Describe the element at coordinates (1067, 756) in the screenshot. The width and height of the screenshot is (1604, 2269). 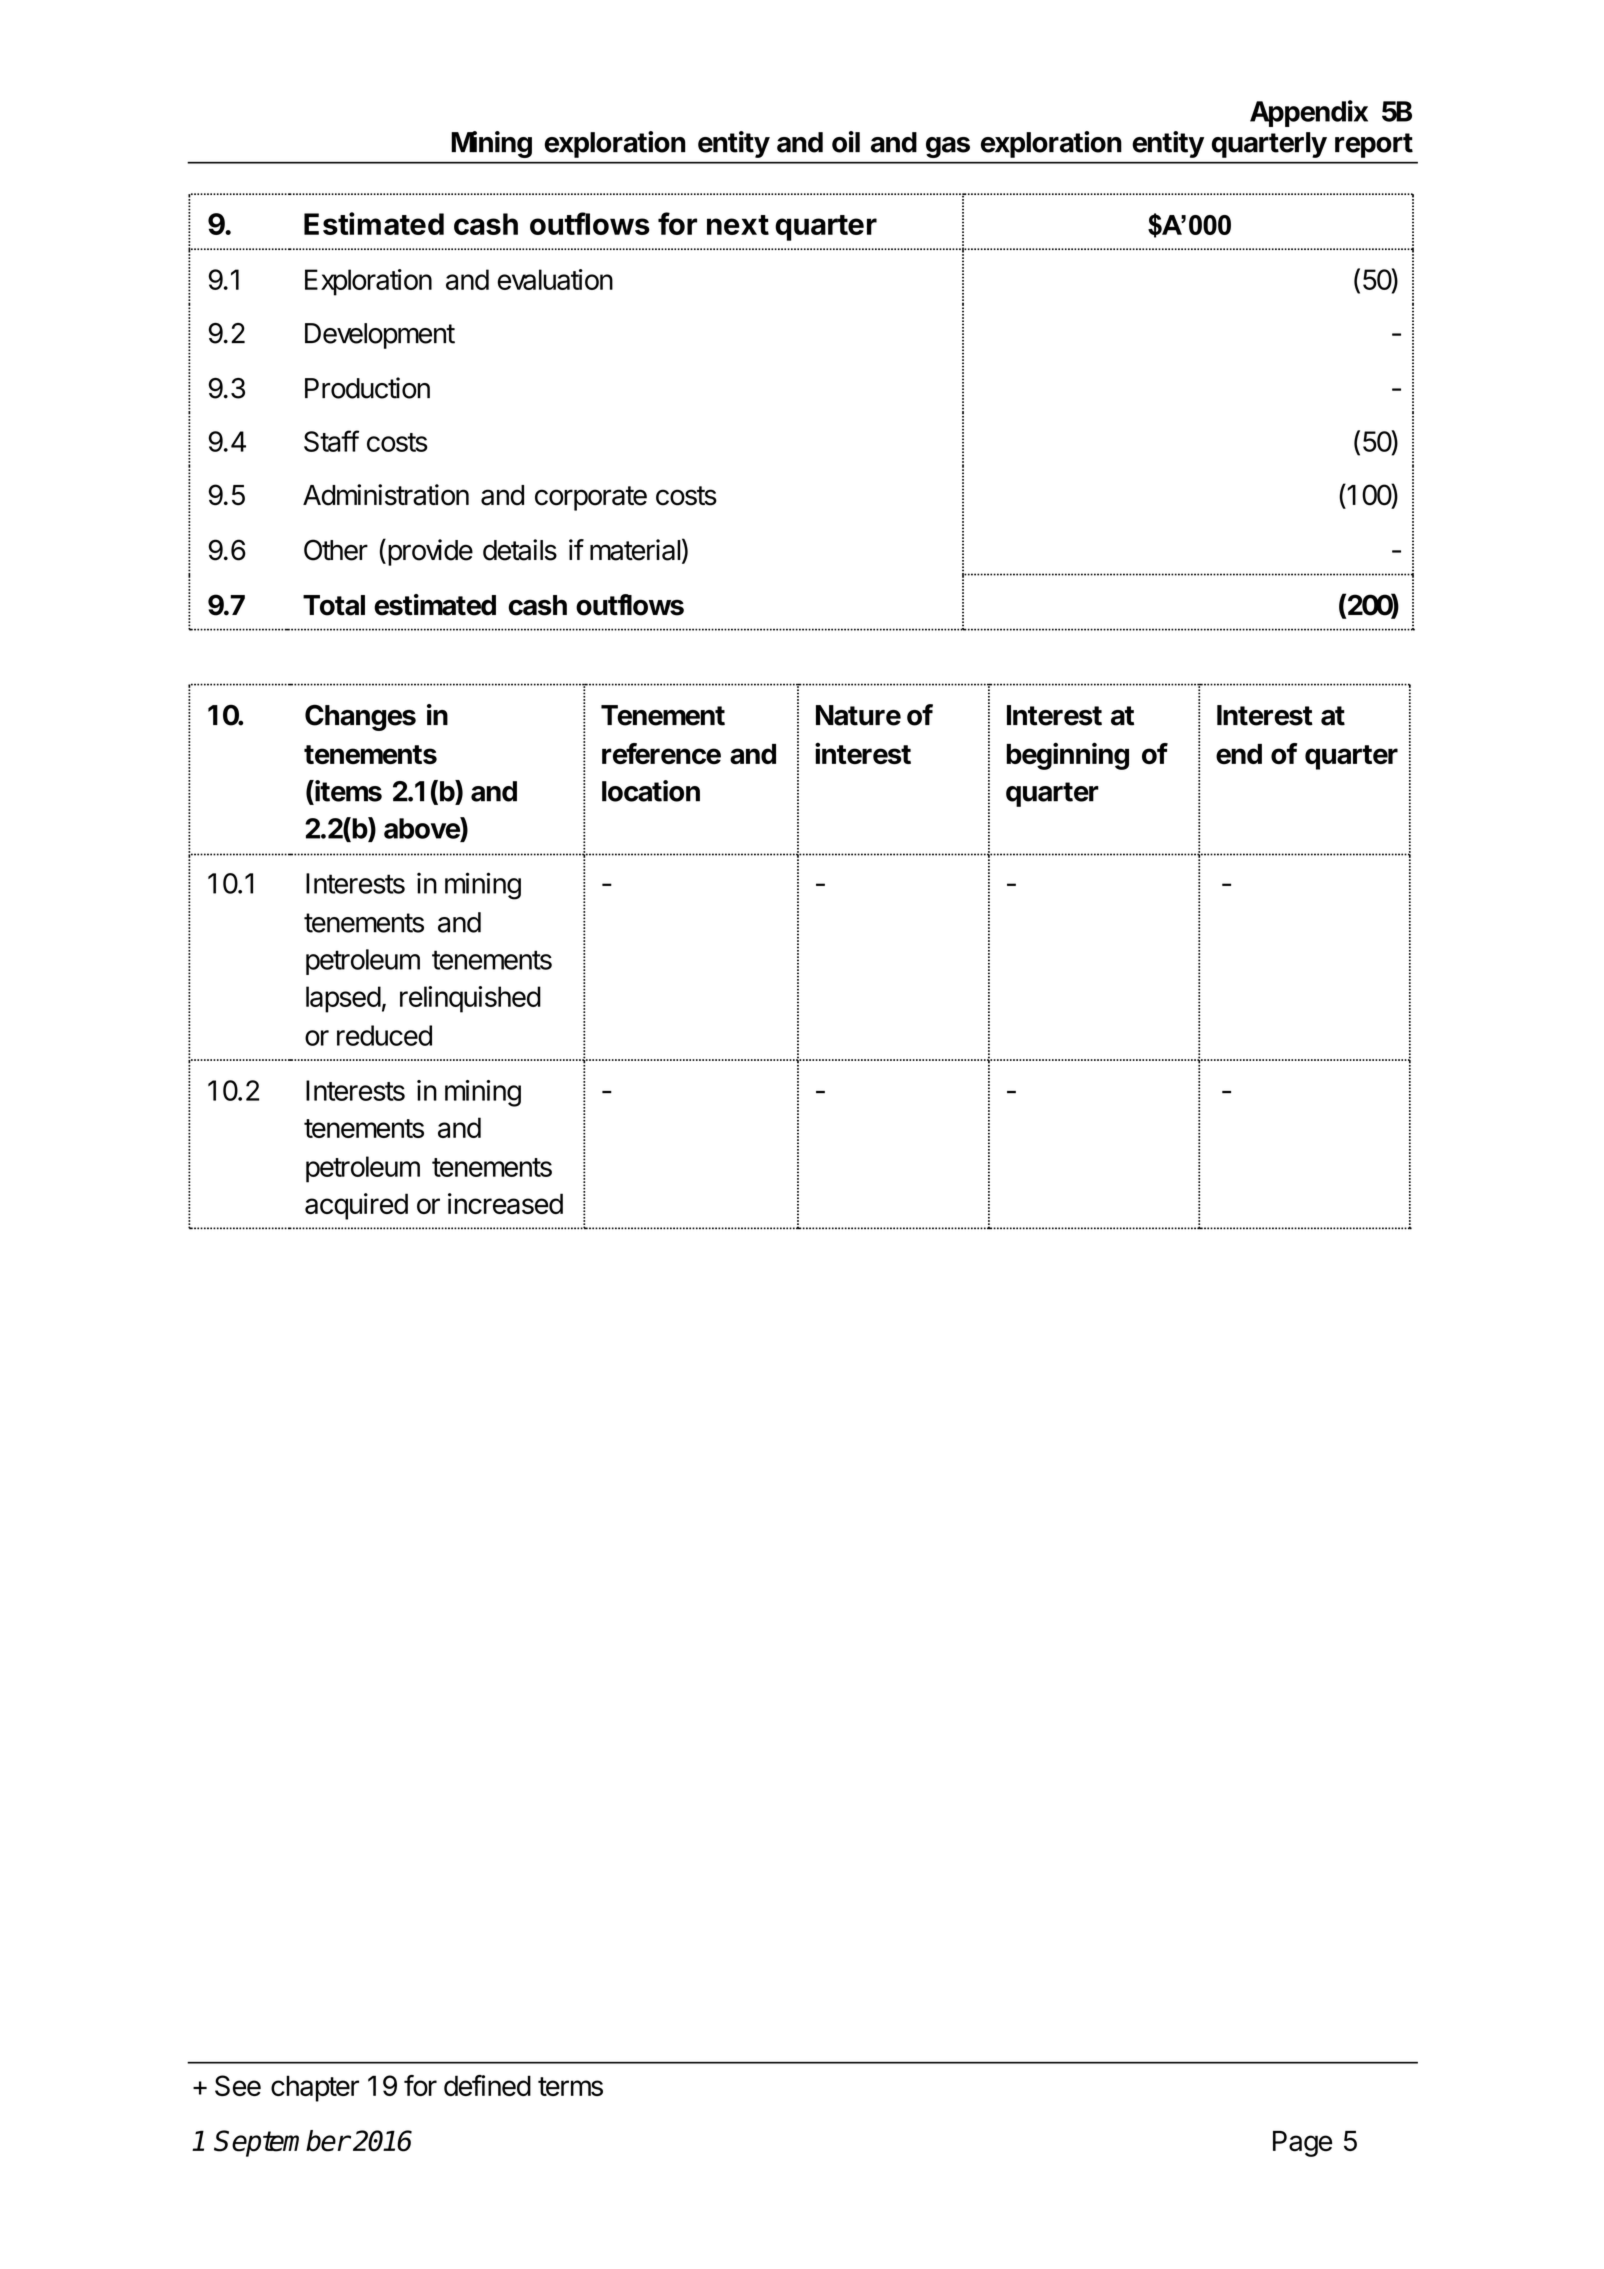
I see `beginning` at that location.
